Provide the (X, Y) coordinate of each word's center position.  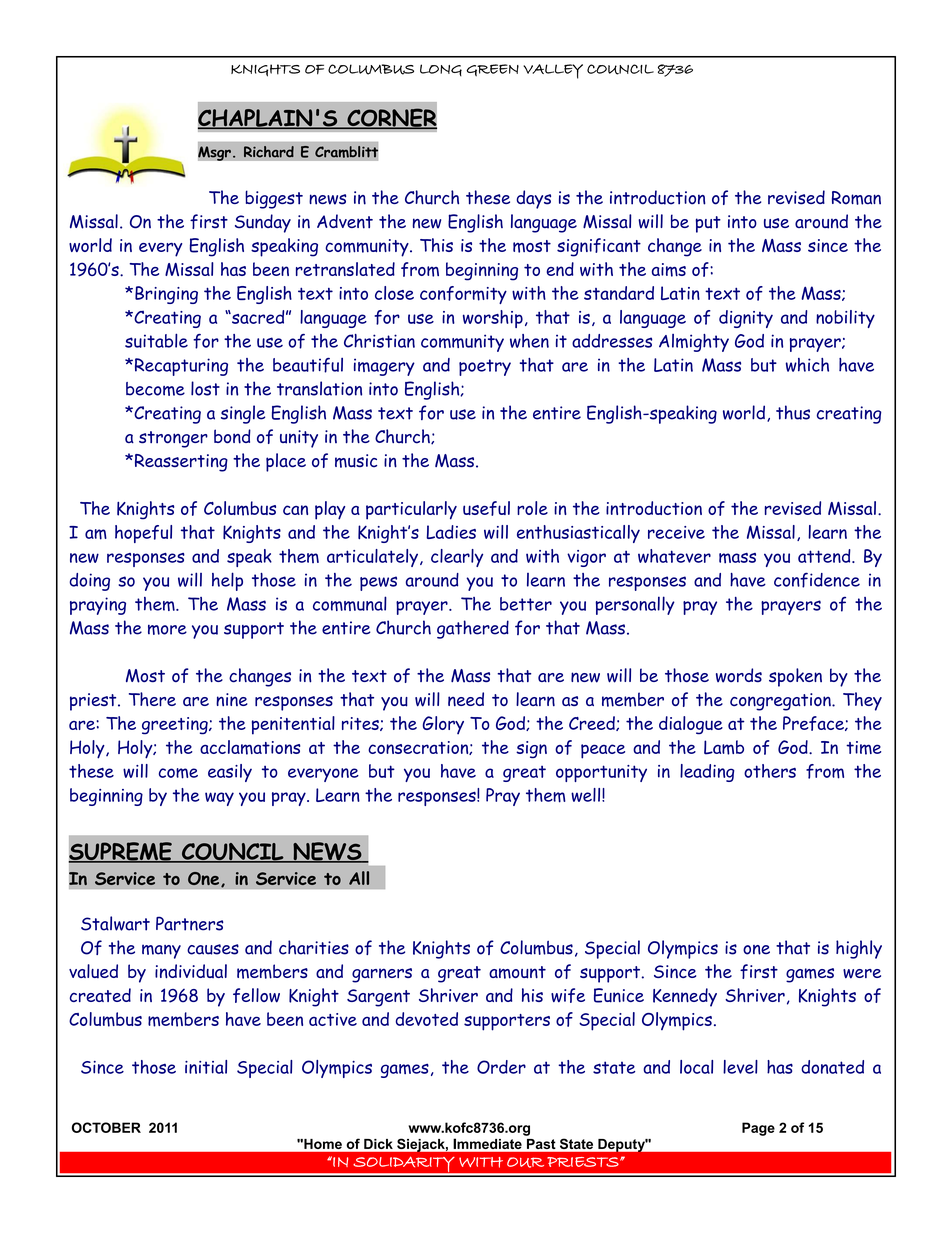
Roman (856, 198)
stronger (173, 439)
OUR (525, 1162)
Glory (443, 725)
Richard (269, 152)
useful (486, 508)
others (770, 771)
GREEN (492, 70)
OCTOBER (106, 1127)
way (219, 799)
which (807, 365)
